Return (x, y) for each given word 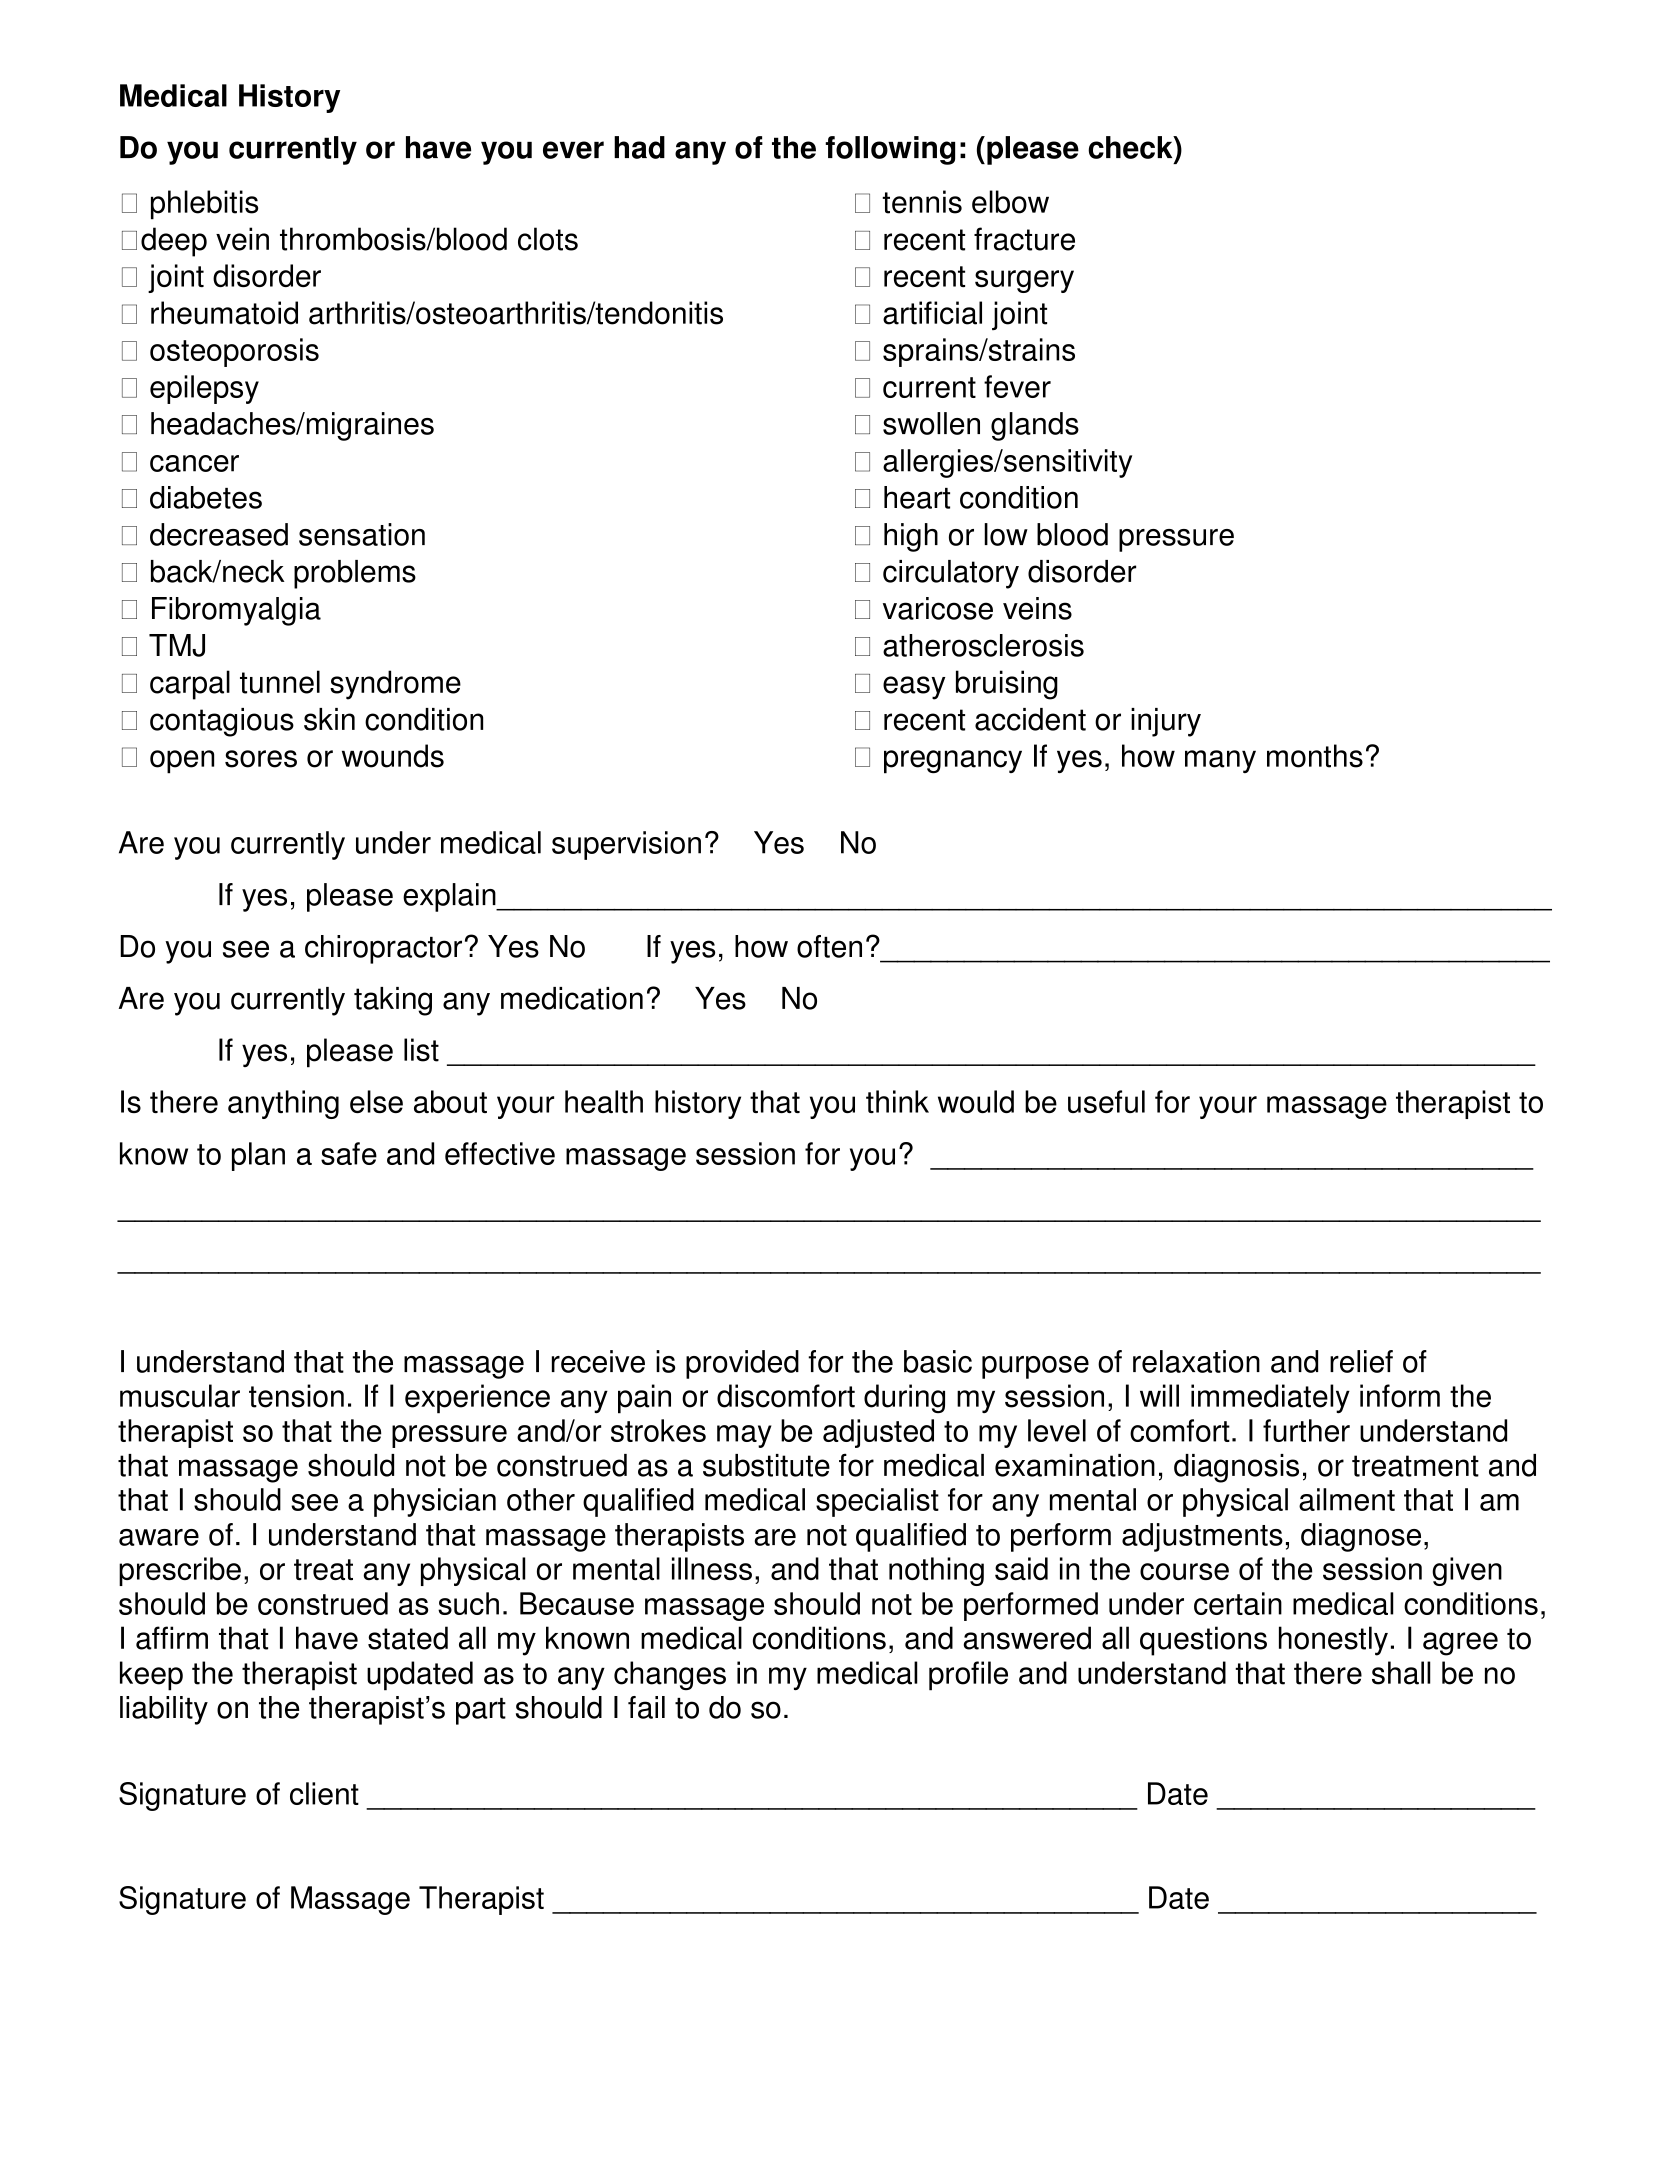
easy (914, 688)
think (897, 1101)
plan (258, 1156)
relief (1361, 1361)
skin (329, 719)
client (324, 1793)
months (1315, 756)
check (1131, 147)
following (890, 150)
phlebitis (204, 205)
